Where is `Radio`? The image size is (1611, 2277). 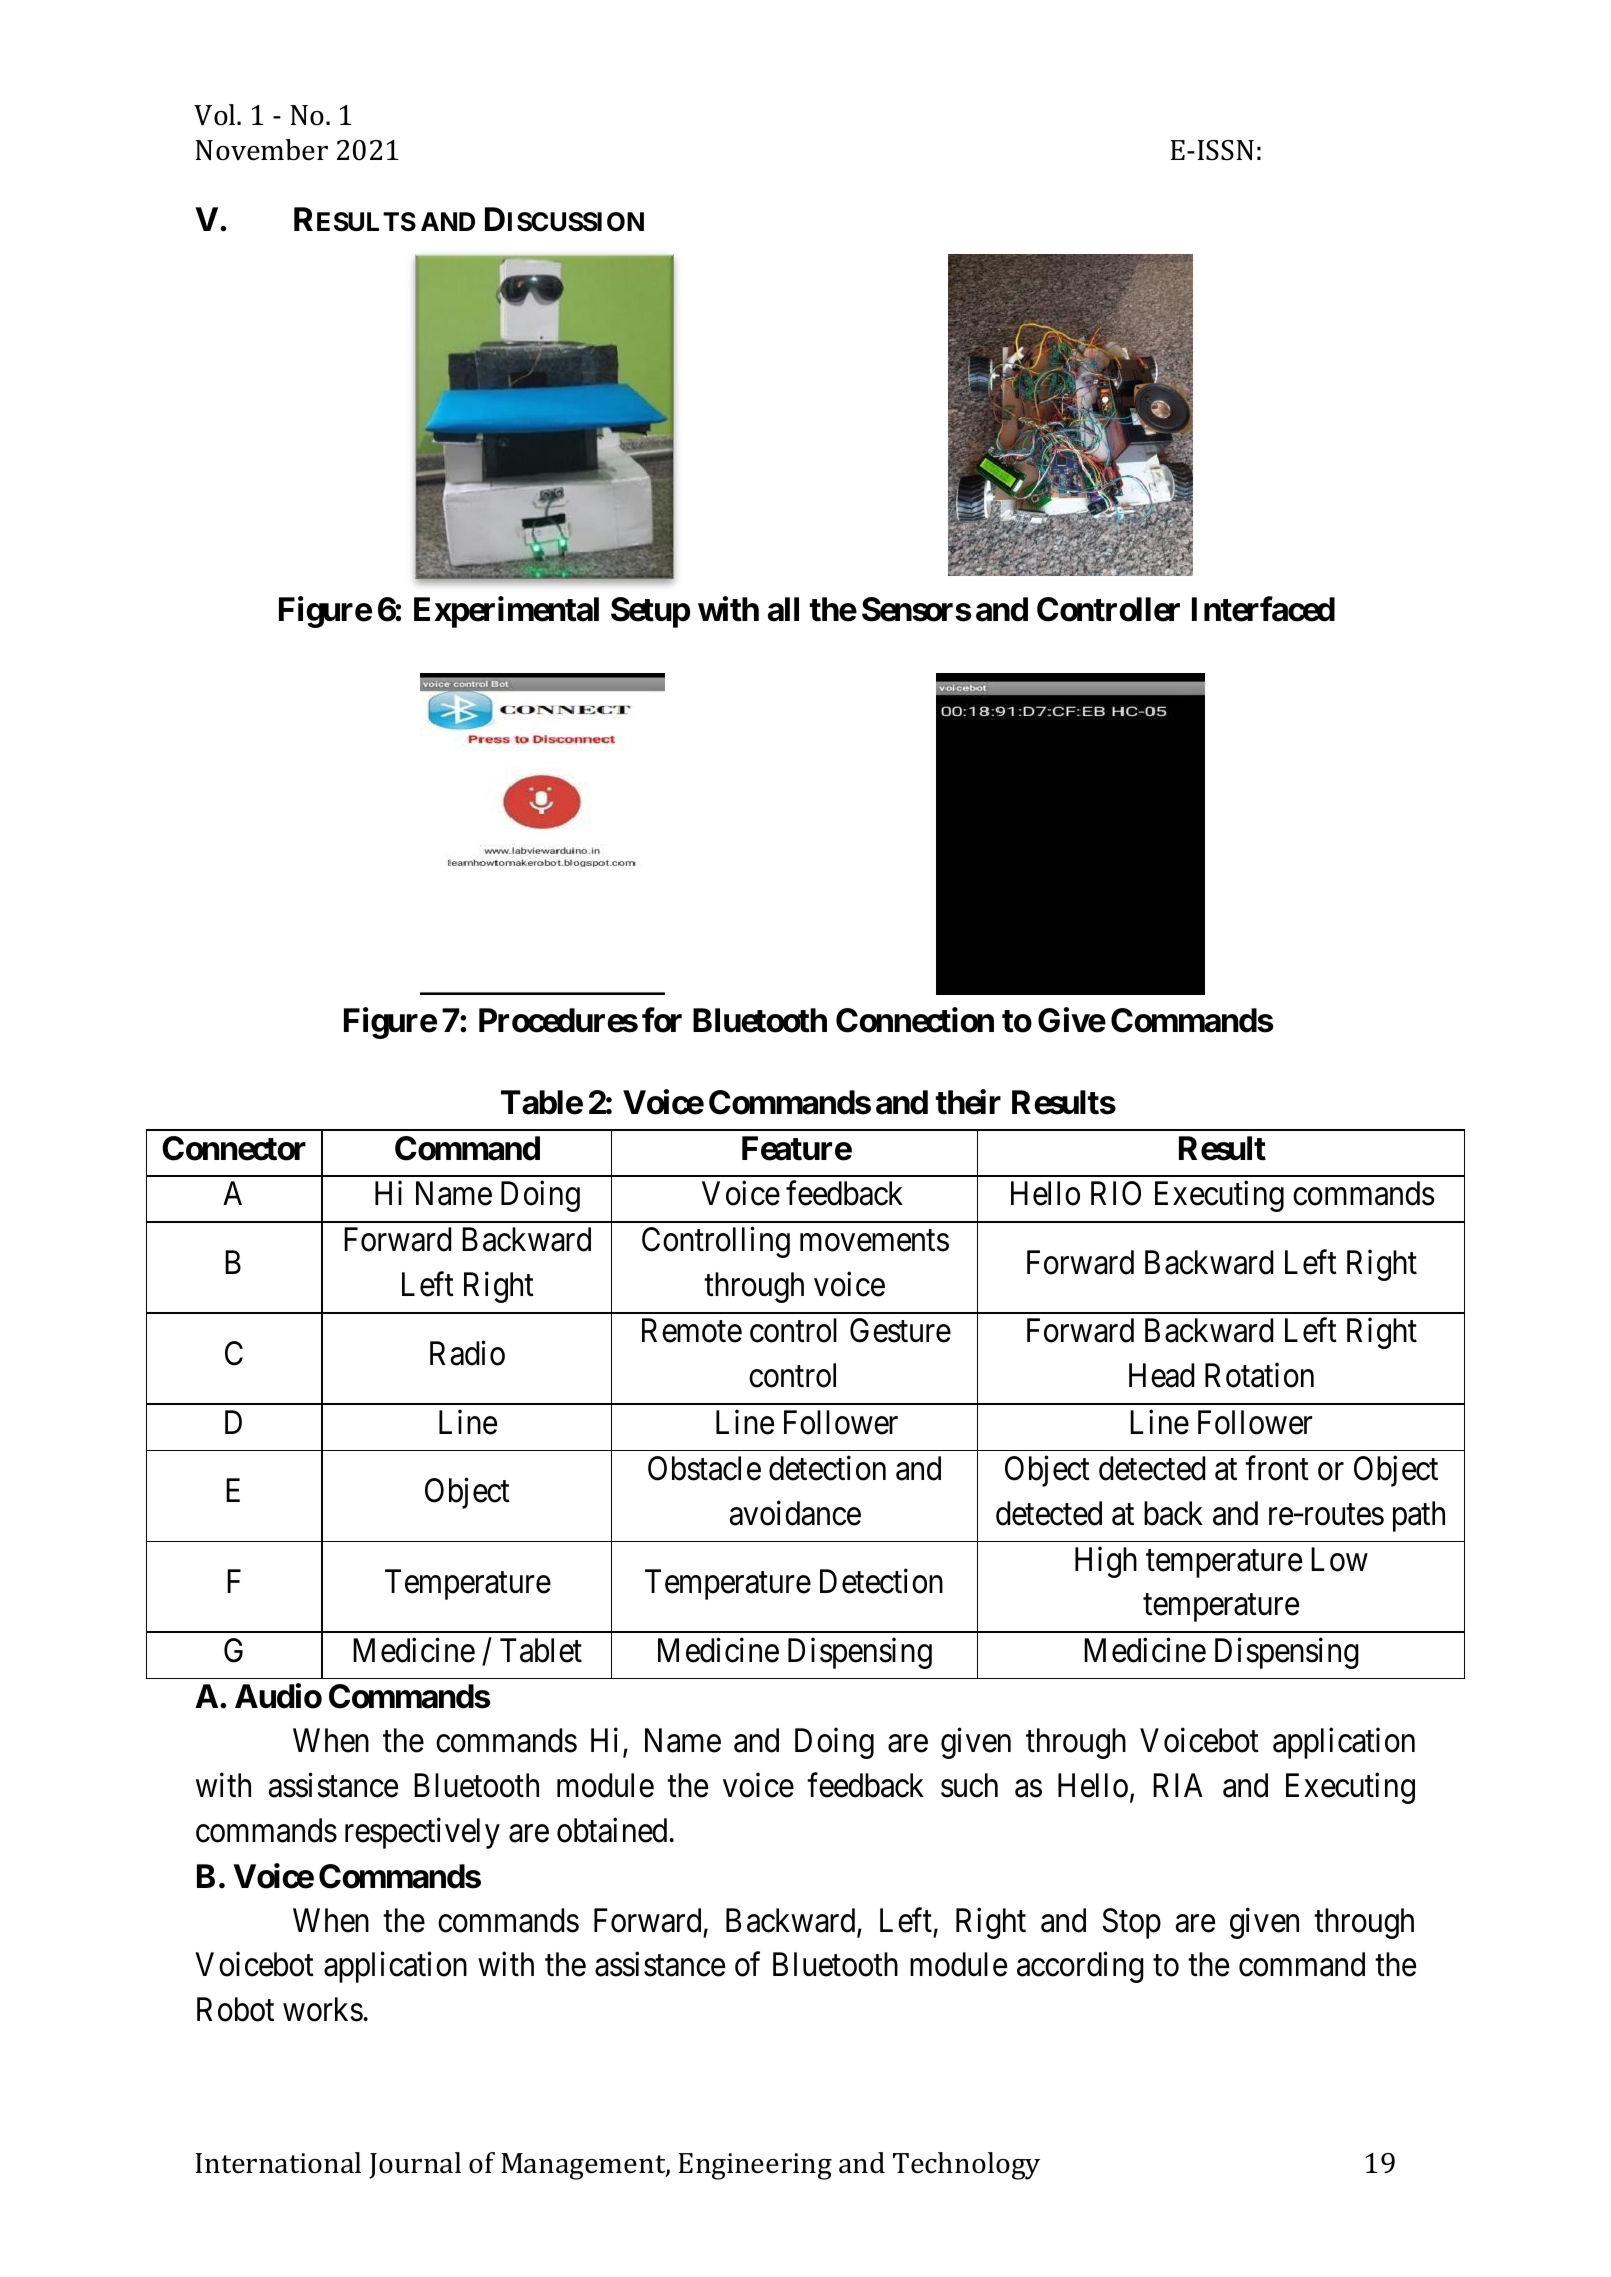
Radio is located at coordinates (467, 1353).
